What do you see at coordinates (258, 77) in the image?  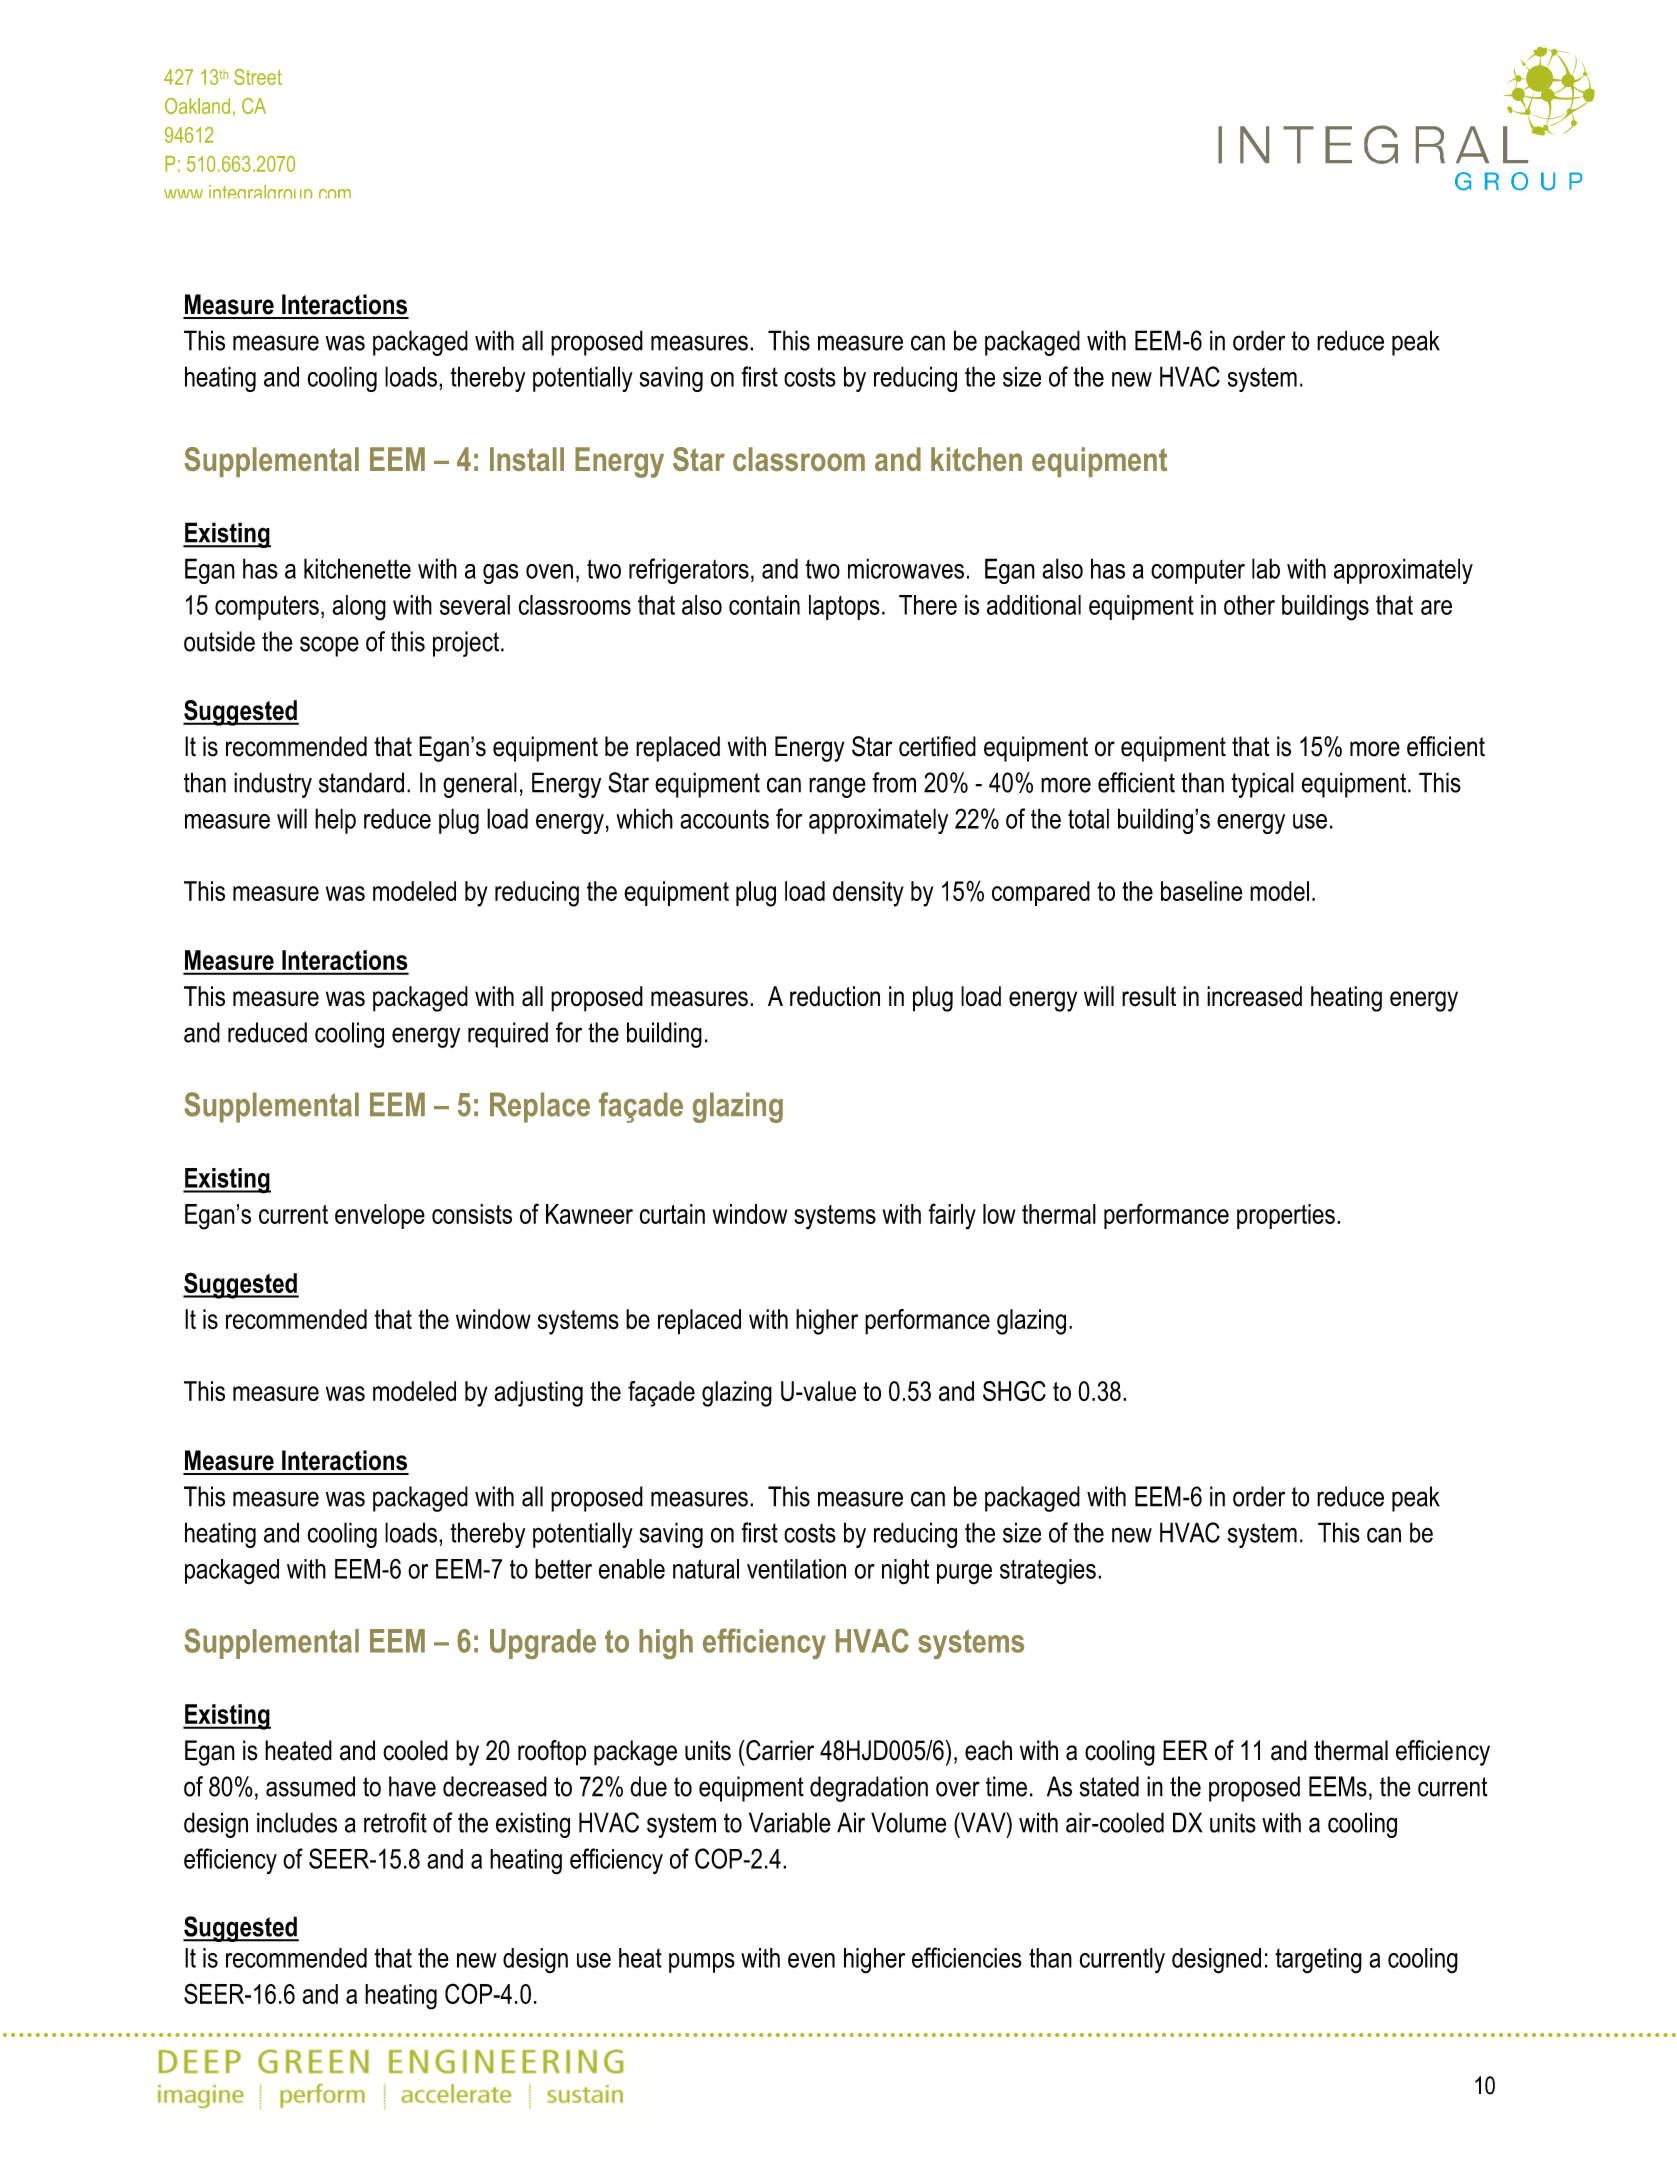 I see `Street` at bounding box center [258, 77].
